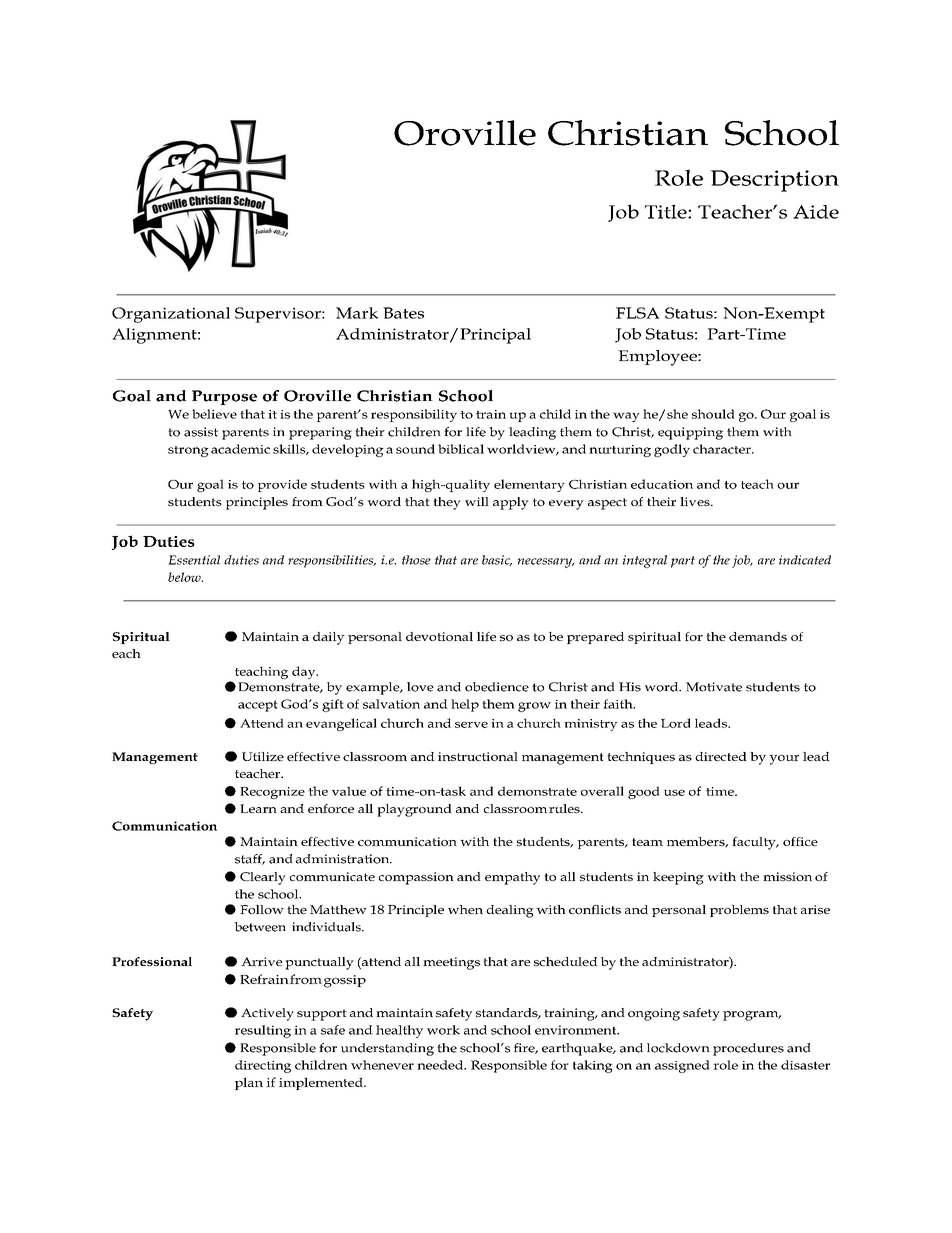  I want to click on procedures, so click(748, 1049).
